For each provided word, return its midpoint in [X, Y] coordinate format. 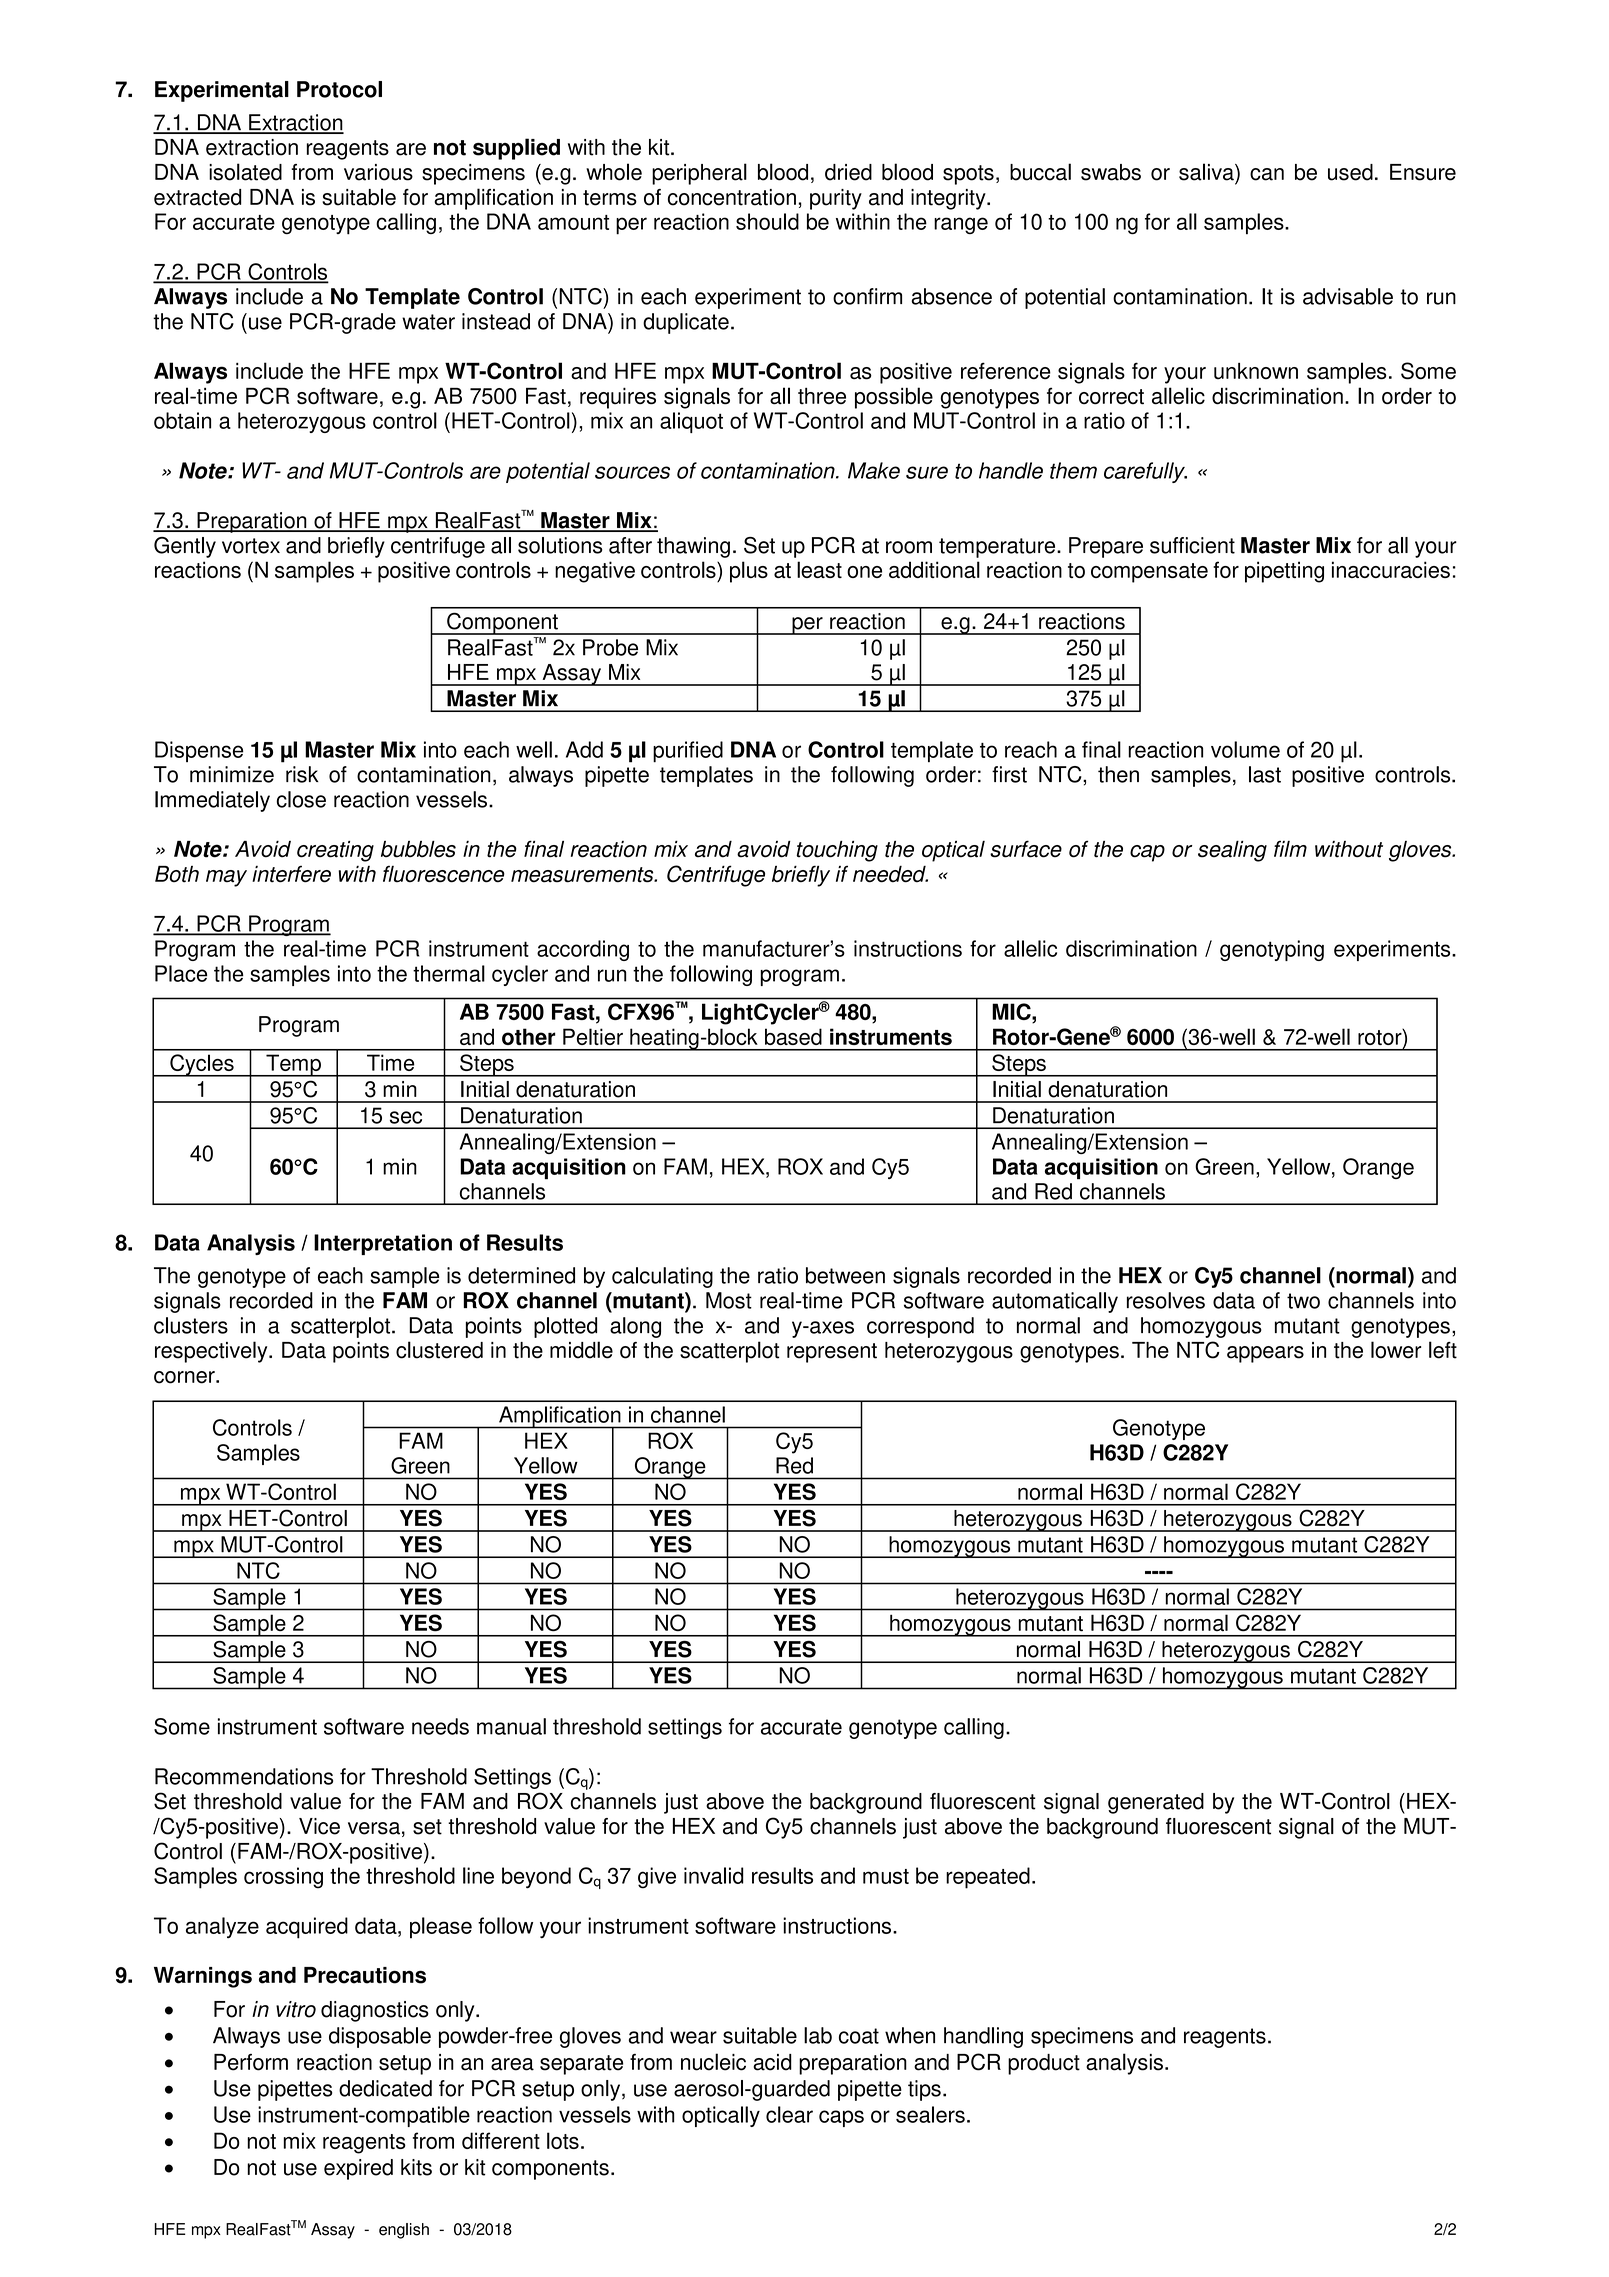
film [1290, 849]
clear [789, 2114]
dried [848, 172]
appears [1265, 1354]
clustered [439, 1350]
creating [335, 851]
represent [832, 1353]
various [378, 172]
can [1267, 174]
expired [358, 2169]
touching [837, 851]
